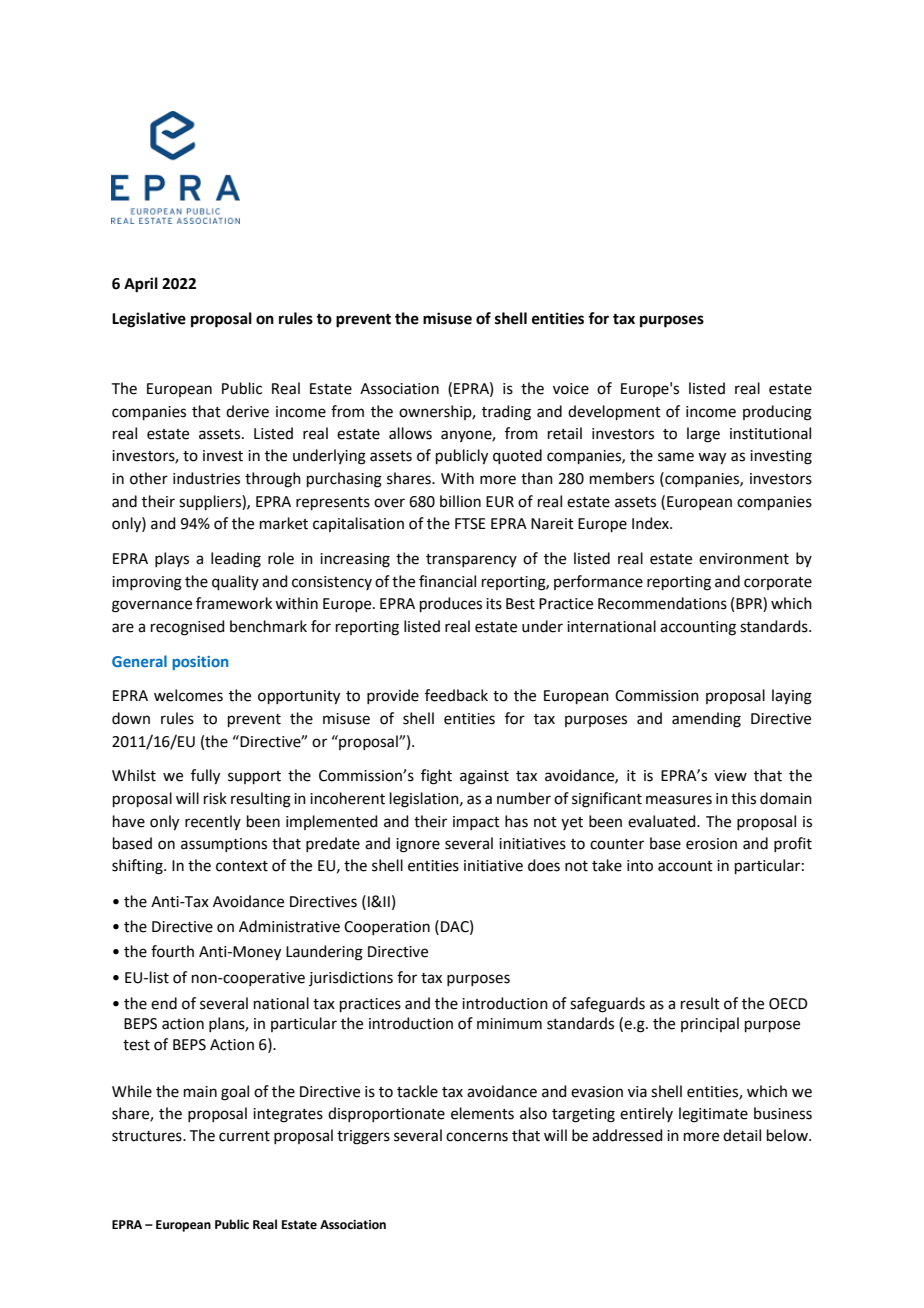  Describe the element at coordinates (651, 523) in the page. I see `Index` at that location.
